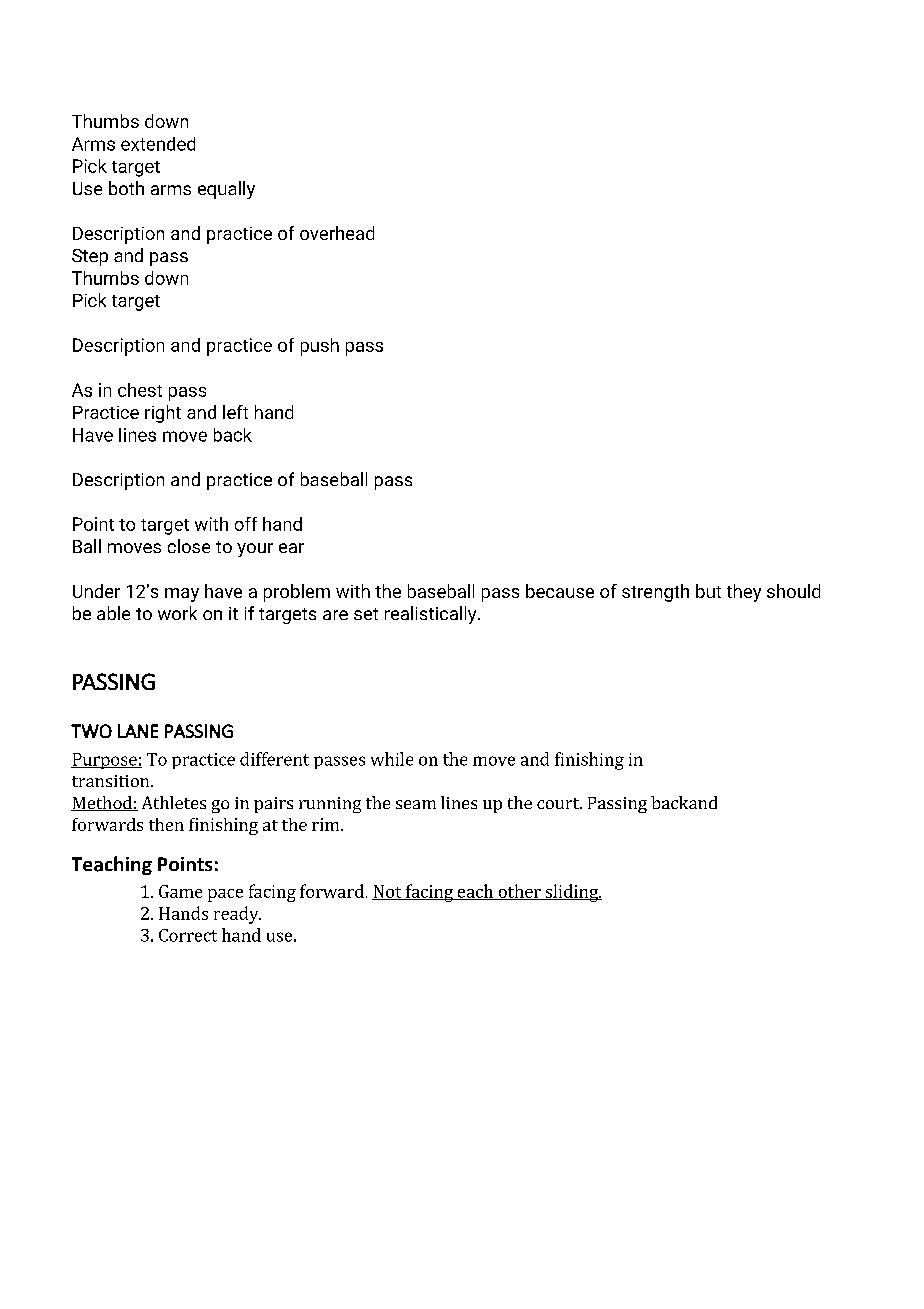  Describe the element at coordinates (432, 615) in the image. I see `realistically` at that location.
